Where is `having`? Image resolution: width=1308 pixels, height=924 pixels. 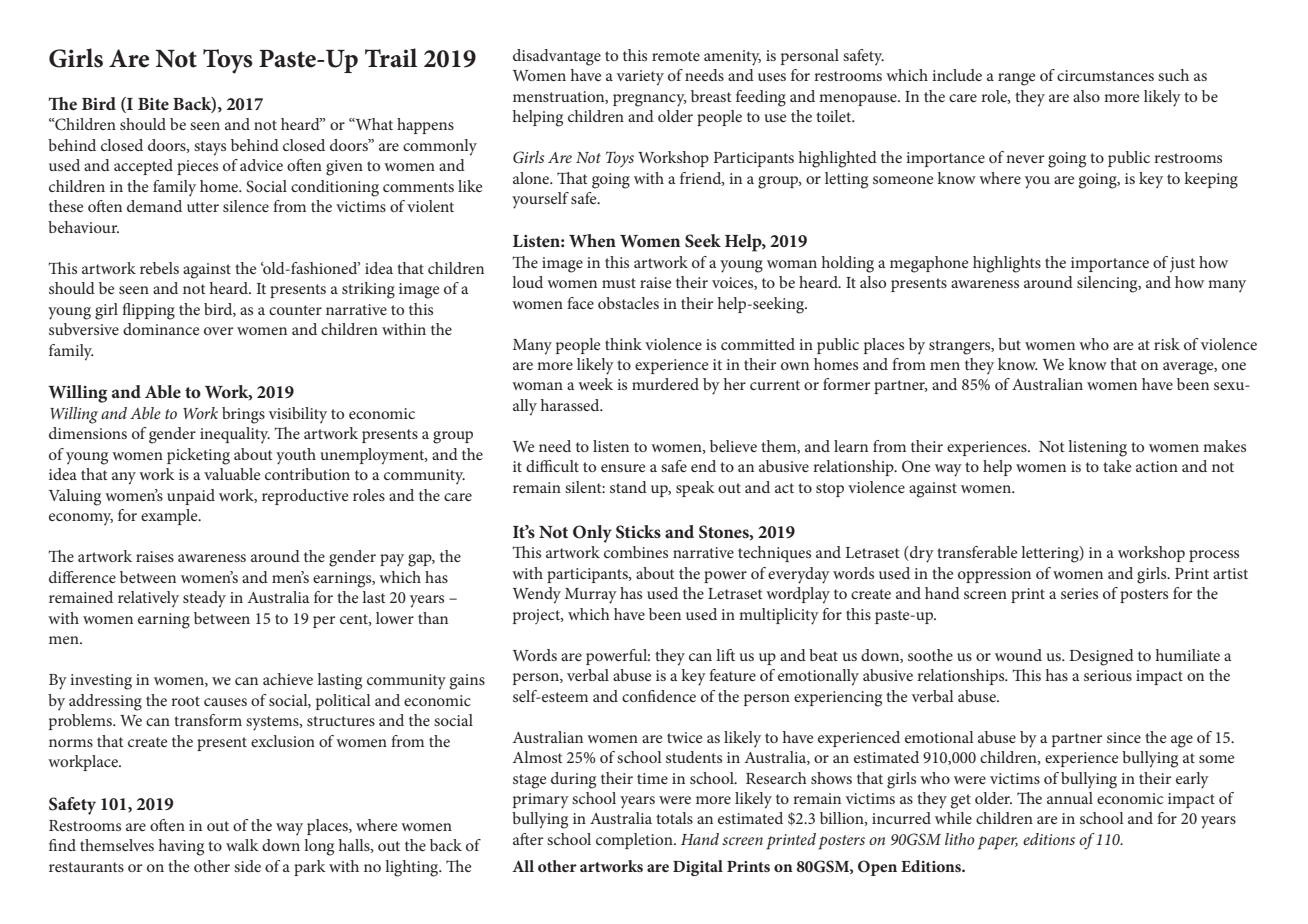 having is located at coordinates (181, 847).
